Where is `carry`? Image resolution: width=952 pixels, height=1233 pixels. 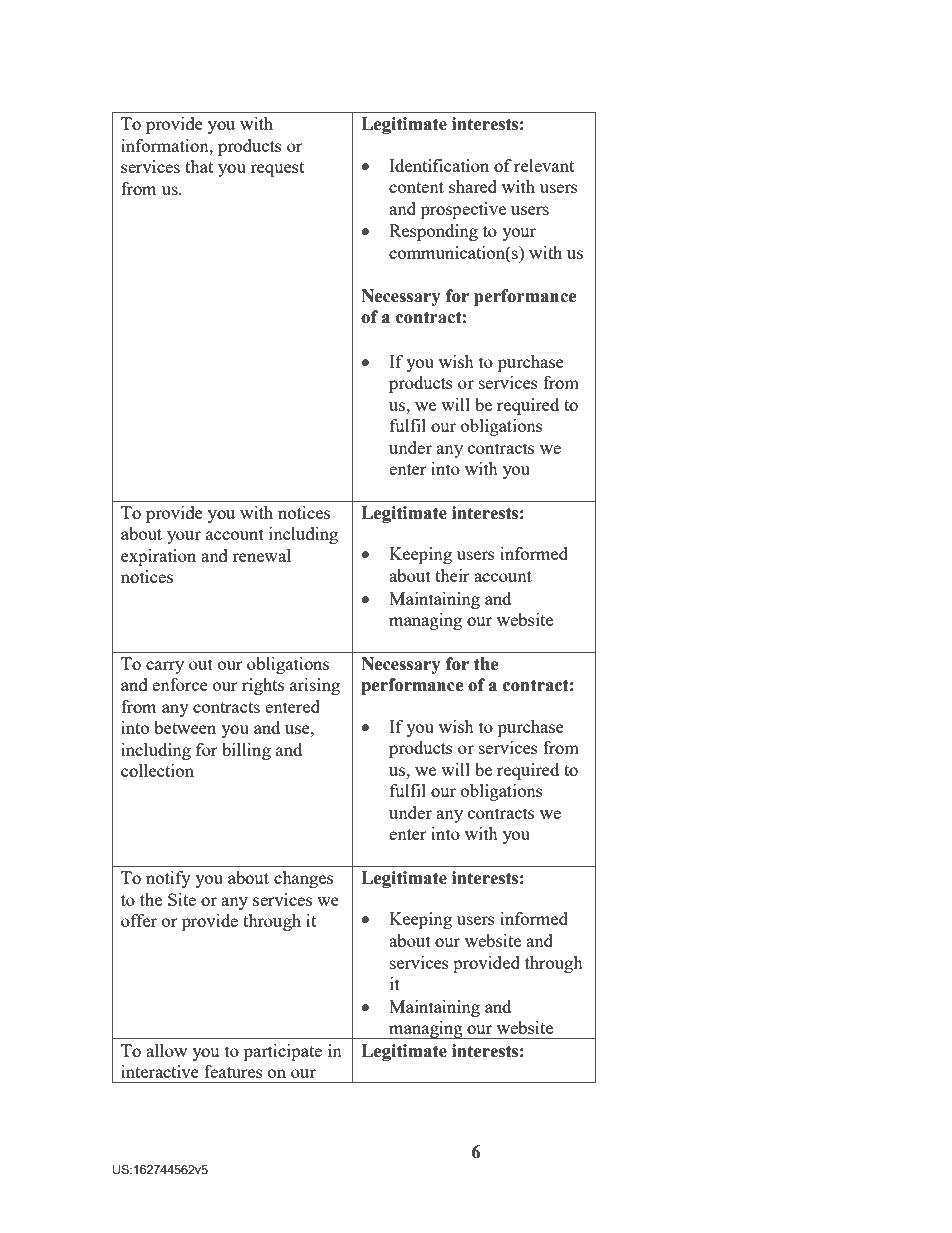
carry is located at coordinates (165, 667).
